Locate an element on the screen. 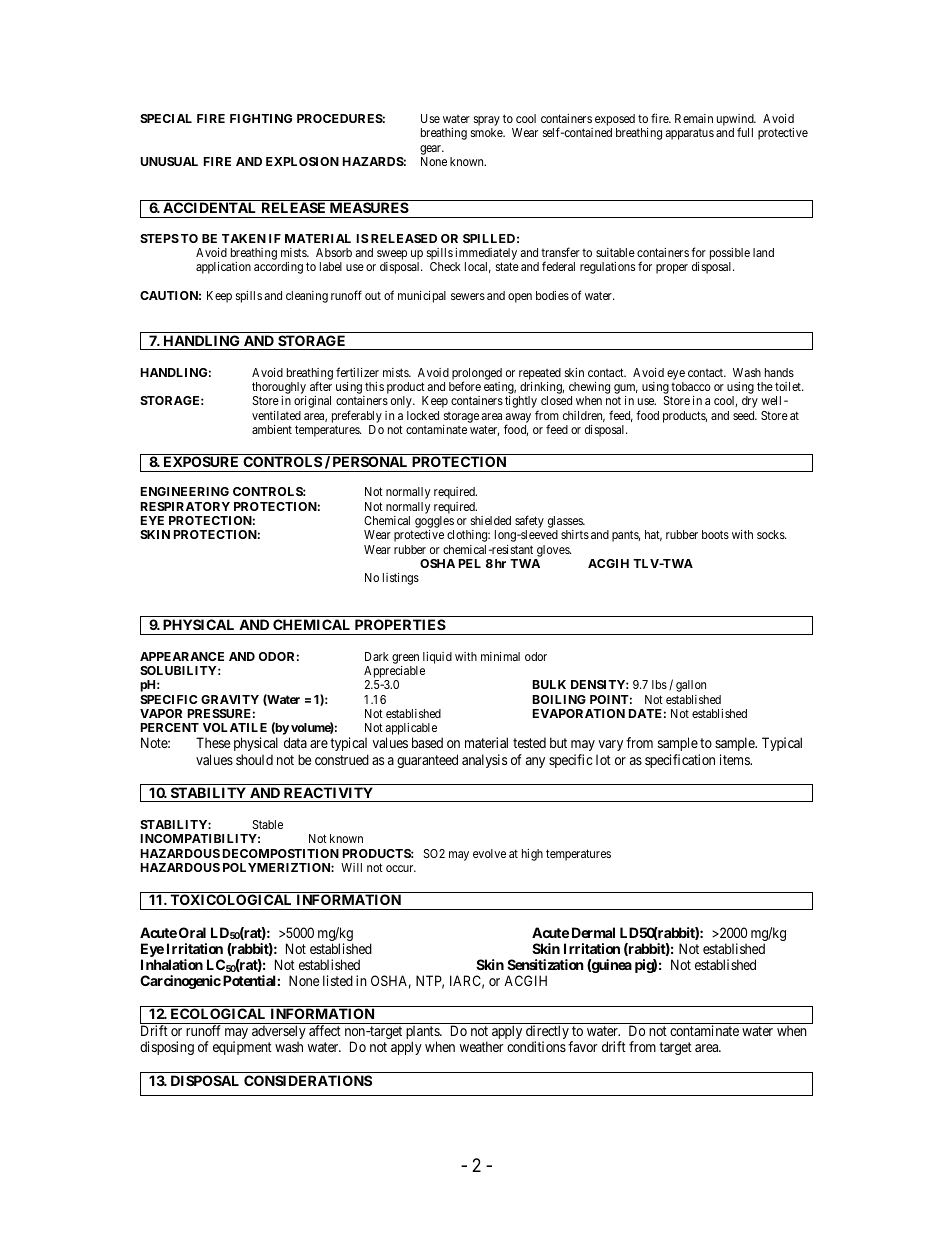 The width and height of the screenshot is (952, 1233). tobacco is located at coordinates (691, 386).
